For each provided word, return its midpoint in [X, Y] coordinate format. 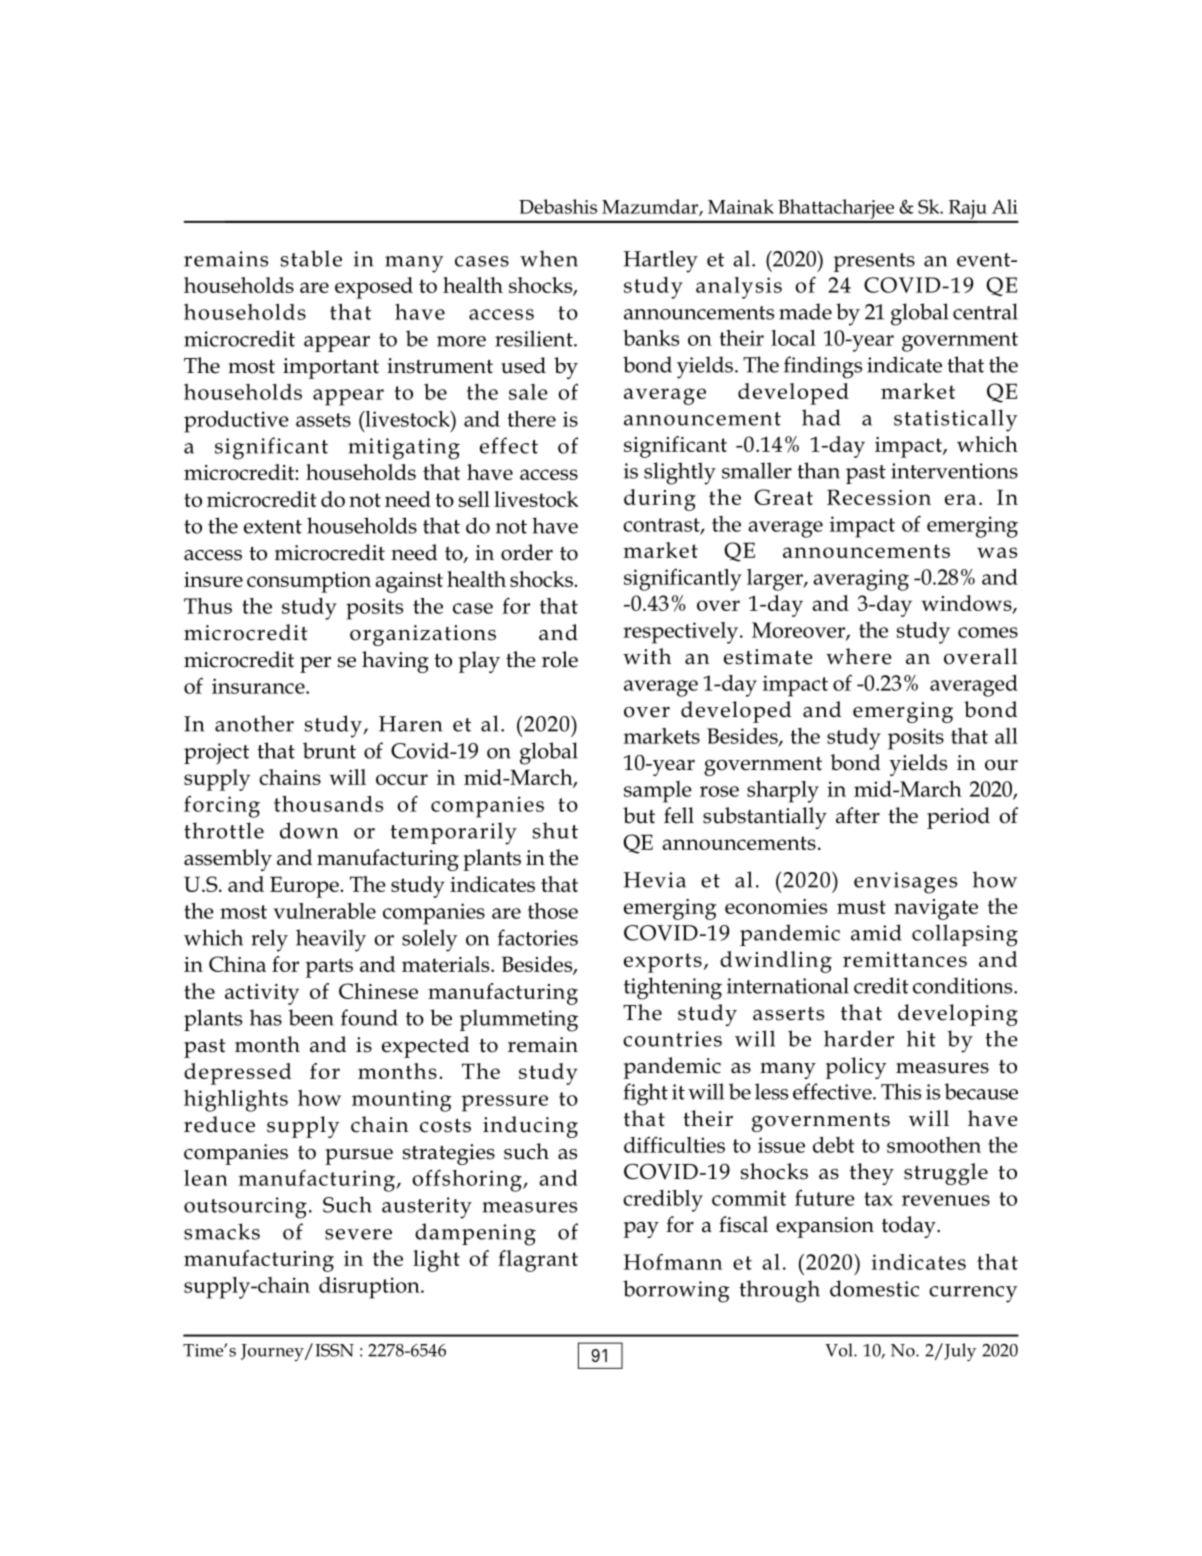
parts [329, 968]
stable [311, 258]
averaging [861, 580]
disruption [370, 1288]
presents [874, 262]
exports [663, 963]
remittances [905, 959]
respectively [682, 633]
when [549, 258]
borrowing [676, 1291]
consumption [309, 582]
